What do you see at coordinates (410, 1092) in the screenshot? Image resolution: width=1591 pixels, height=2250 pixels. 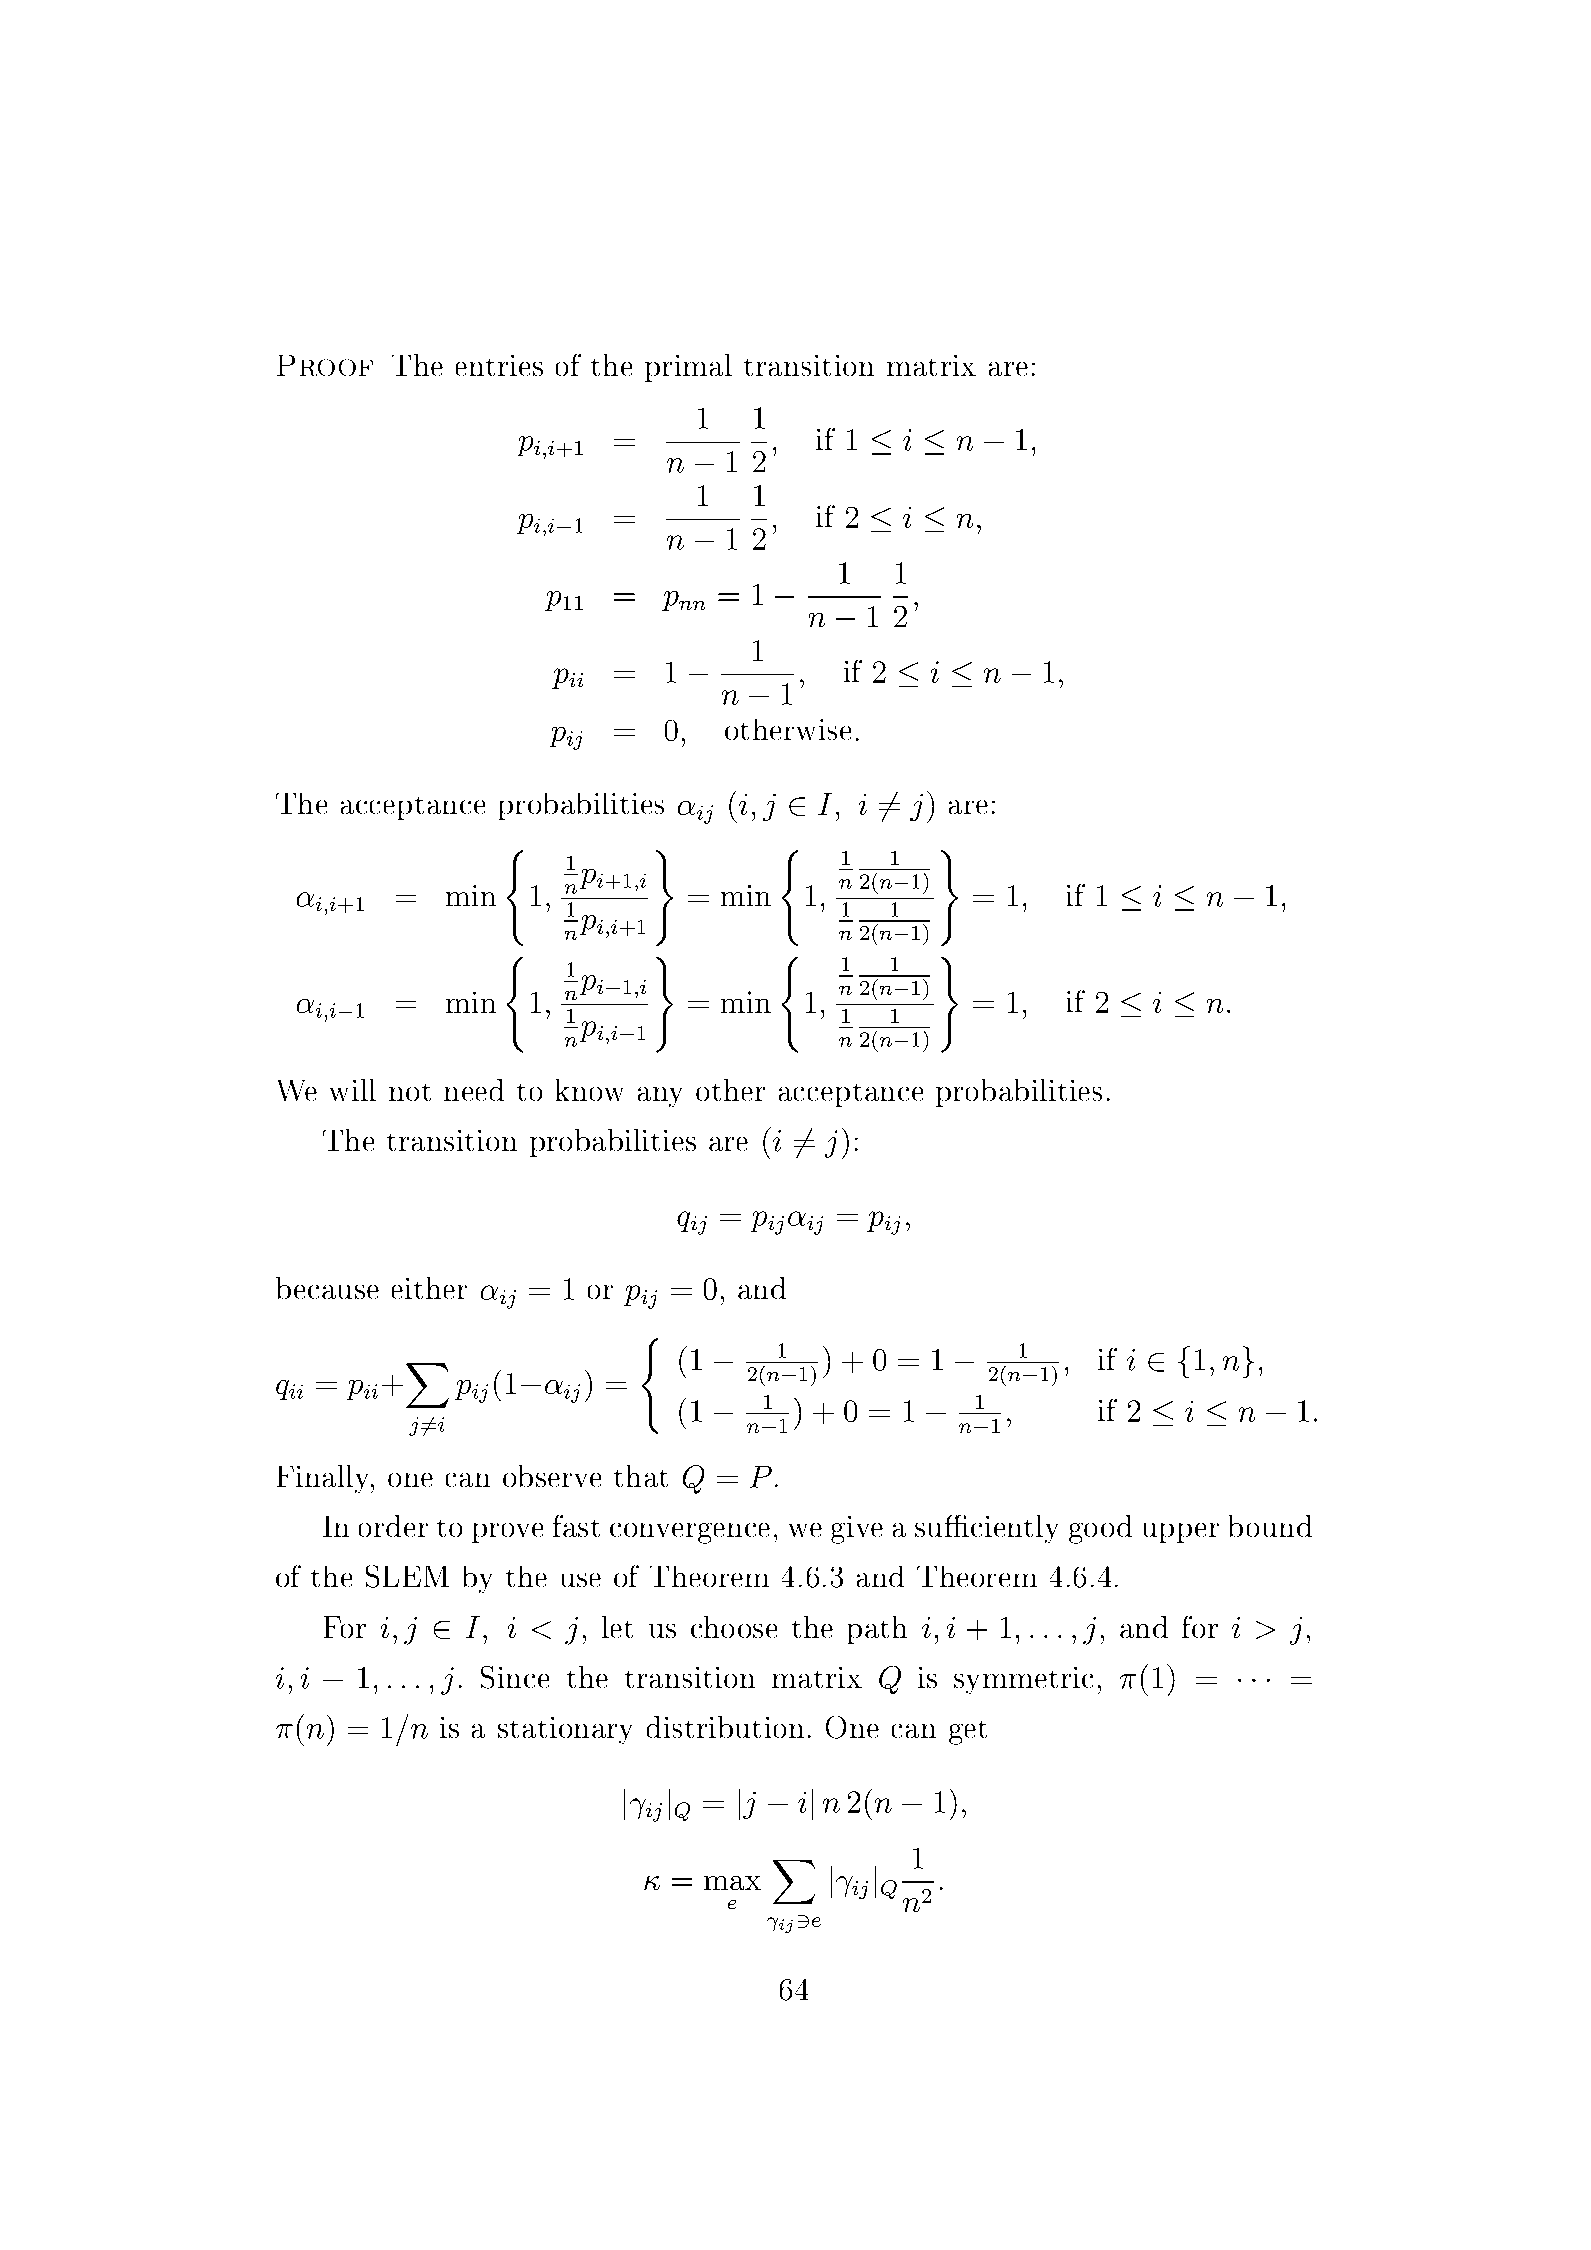 I see `not` at bounding box center [410, 1092].
